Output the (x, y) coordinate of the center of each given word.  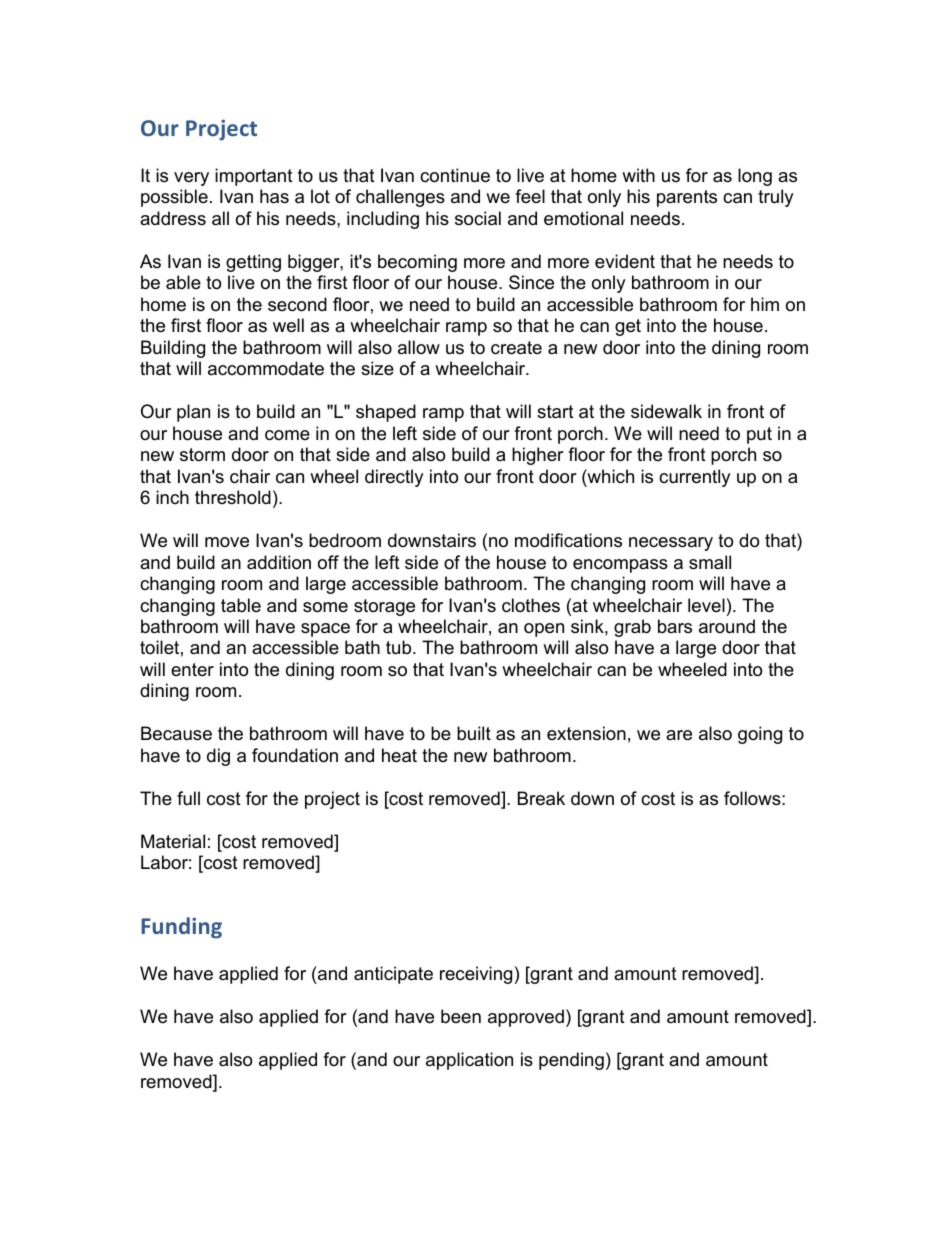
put (759, 435)
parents (687, 198)
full (188, 798)
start (555, 412)
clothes (531, 605)
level (706, 605)
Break (541, 798)
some (325, 607)
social (478, 218)
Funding (181, 928)
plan (193, 413)
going (760, 735)
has (274, 196)
